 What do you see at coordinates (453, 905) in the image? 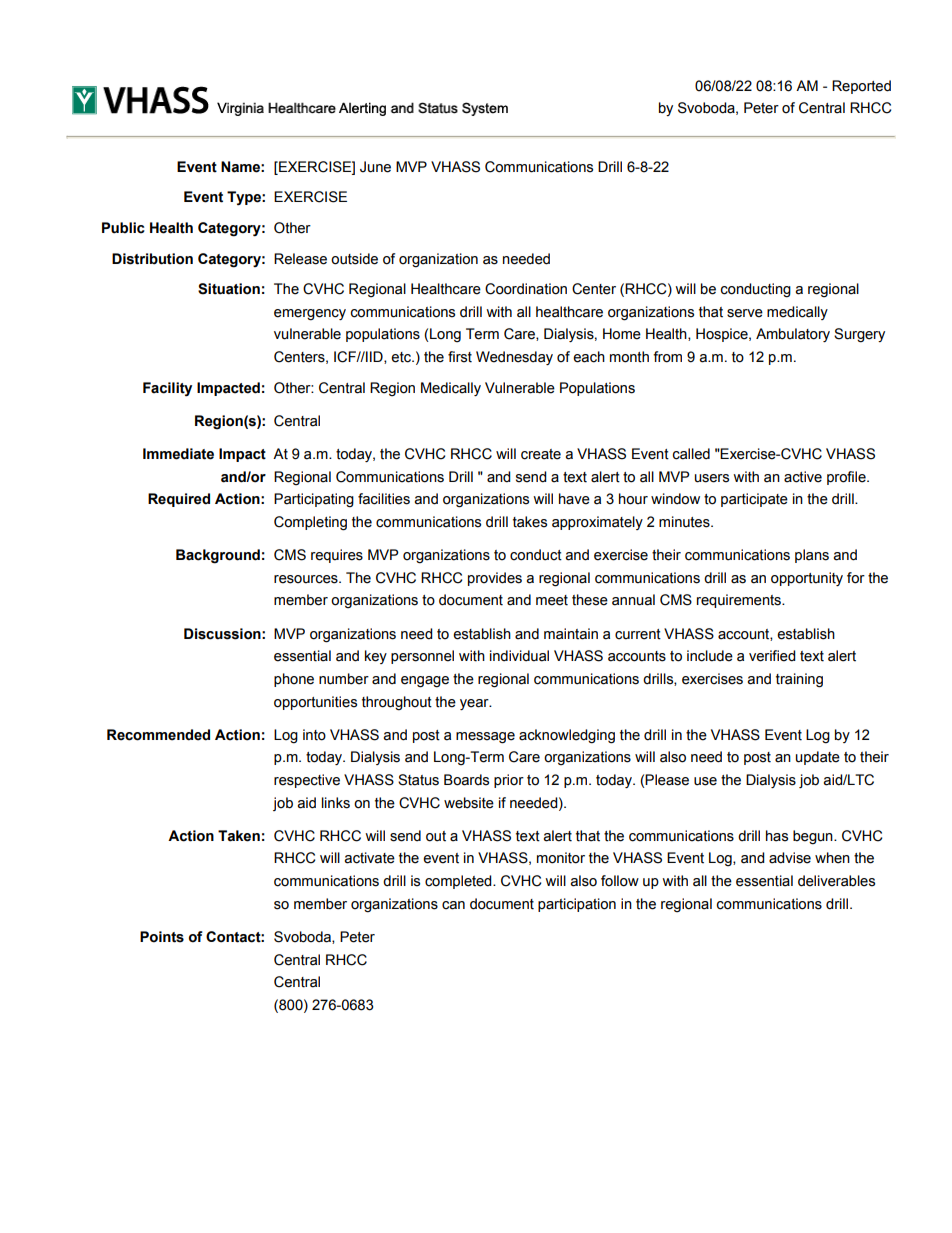
I see `can` at bounding box center [453, 905].
